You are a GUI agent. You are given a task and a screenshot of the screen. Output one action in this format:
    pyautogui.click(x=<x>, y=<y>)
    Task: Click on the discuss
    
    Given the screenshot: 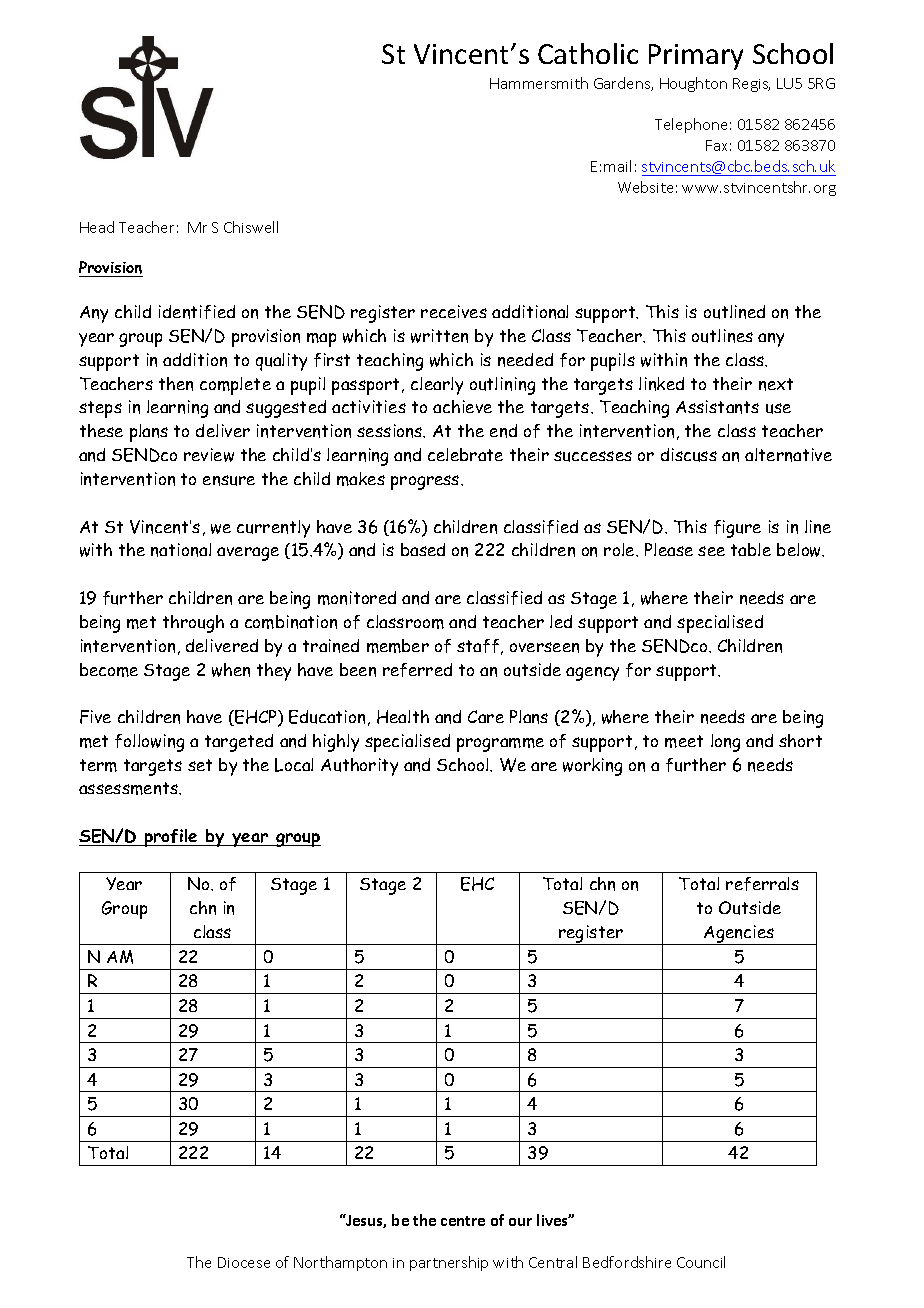 What is the action you would take?
    pyautogui.click(x=689, y=455)
